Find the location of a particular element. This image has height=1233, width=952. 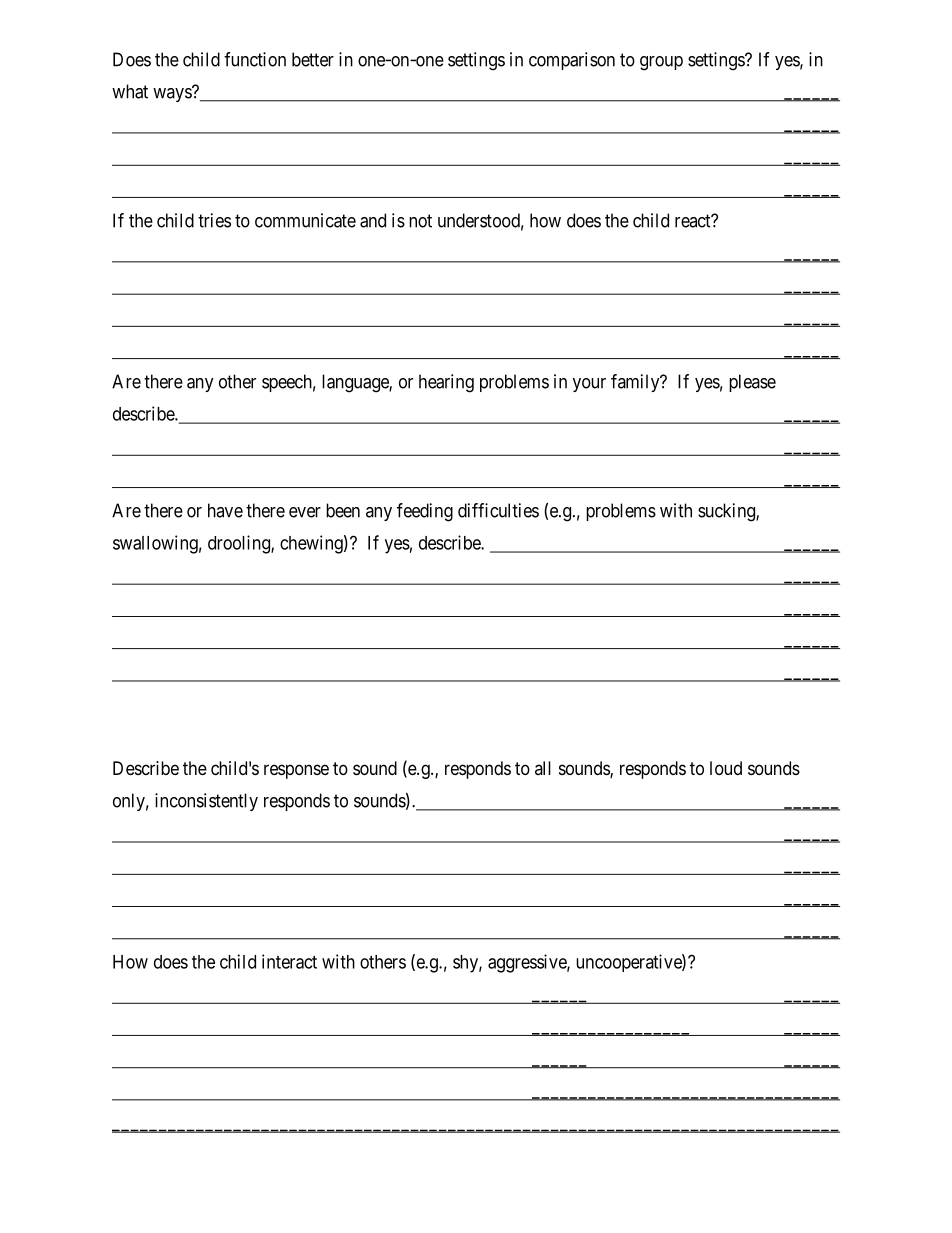

interact is located at coordinates (289, 961).
